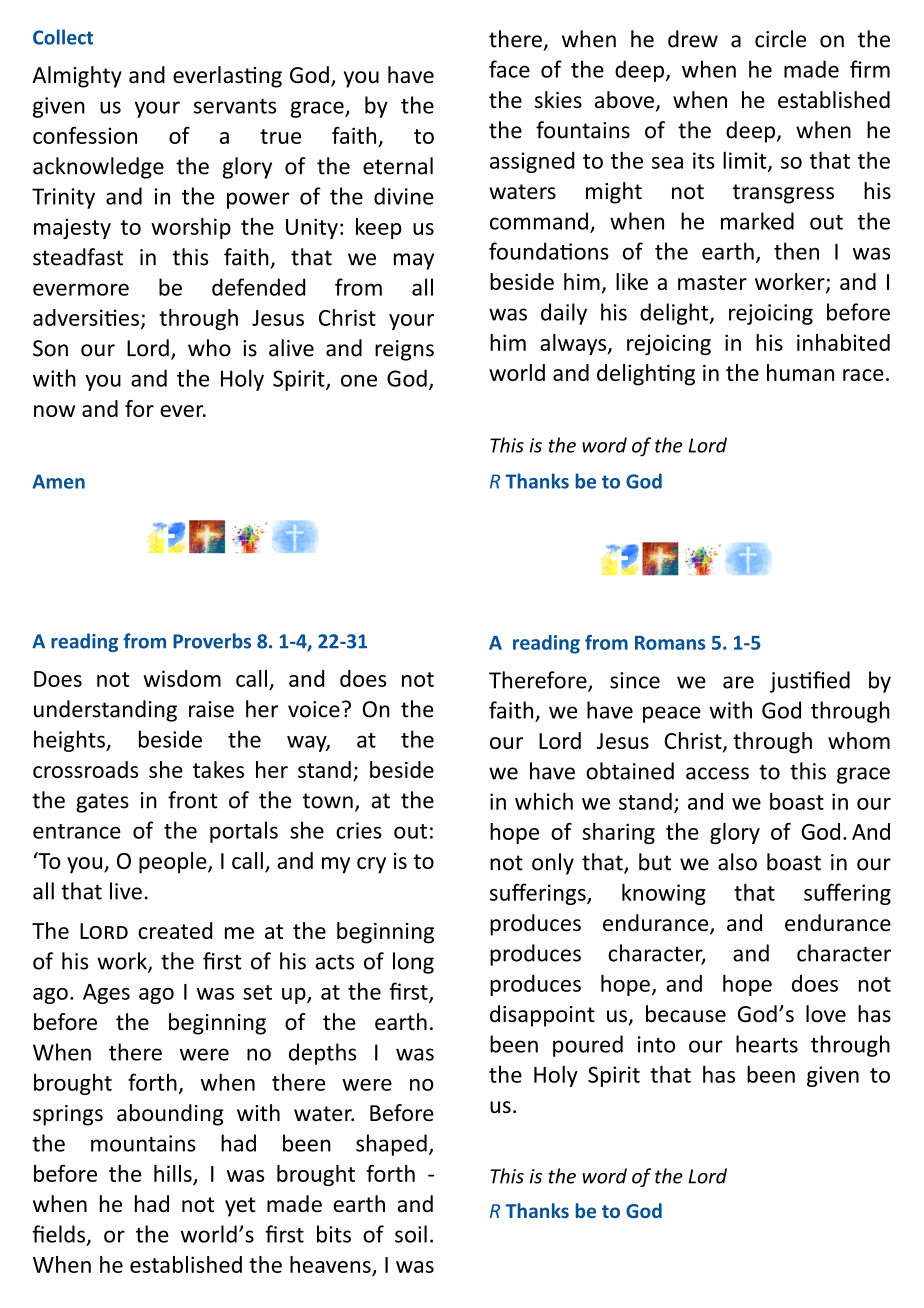 The image size is (924, 1308). Describe the element at coordinates (780, 39) in the screenshot. I see `circle` at that location.
